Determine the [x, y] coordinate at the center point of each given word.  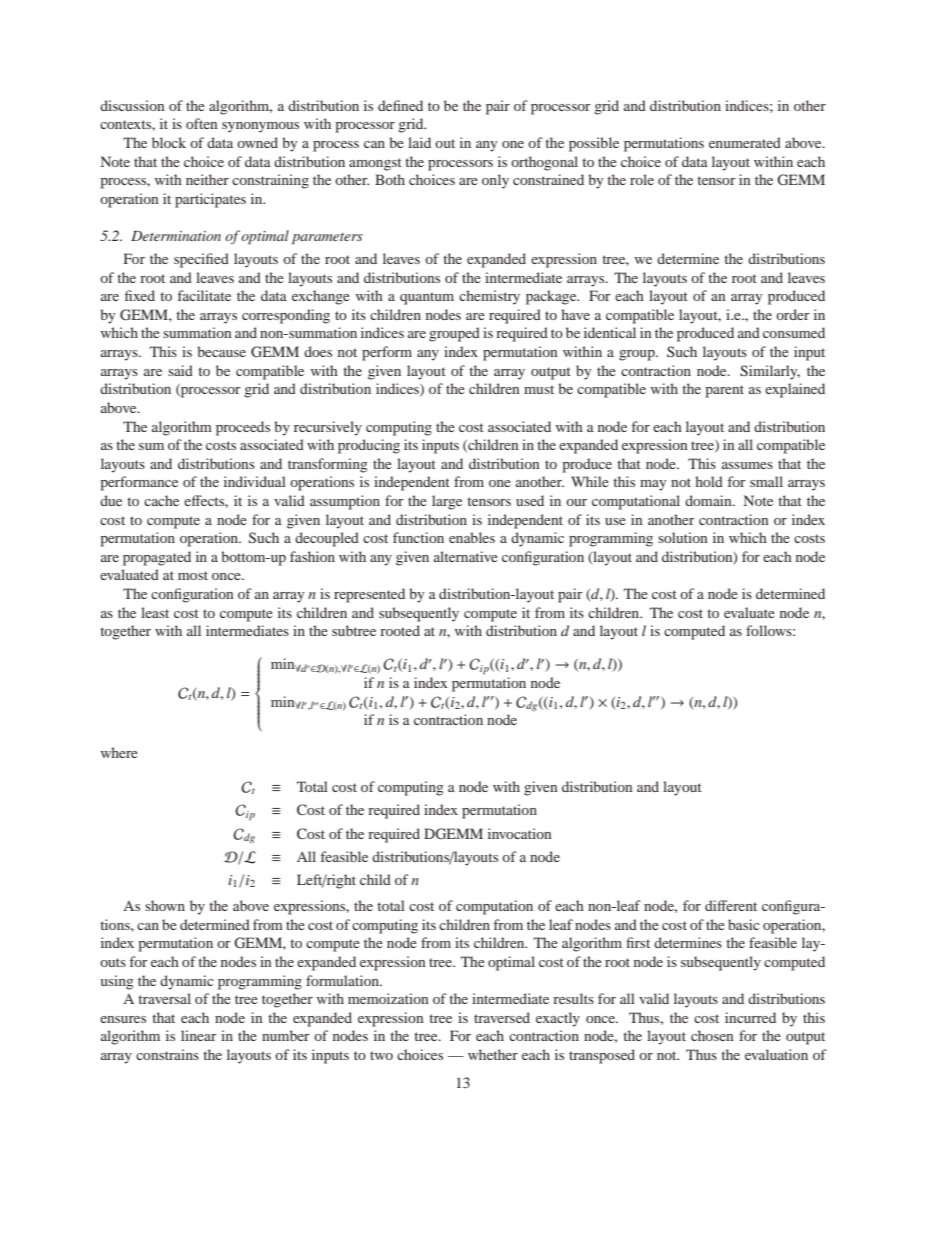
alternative [466, 556]
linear [199, 1035]
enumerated [745, 142]
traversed [502, 1017]
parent [724, 391]
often [201, 123]
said [180, 370]
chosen [712, 1035]
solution [682, 537]
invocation [519, 833]
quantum [427, 298]
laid [419, 142]
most [193, 575]
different [731, 905]
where [119, 752]
